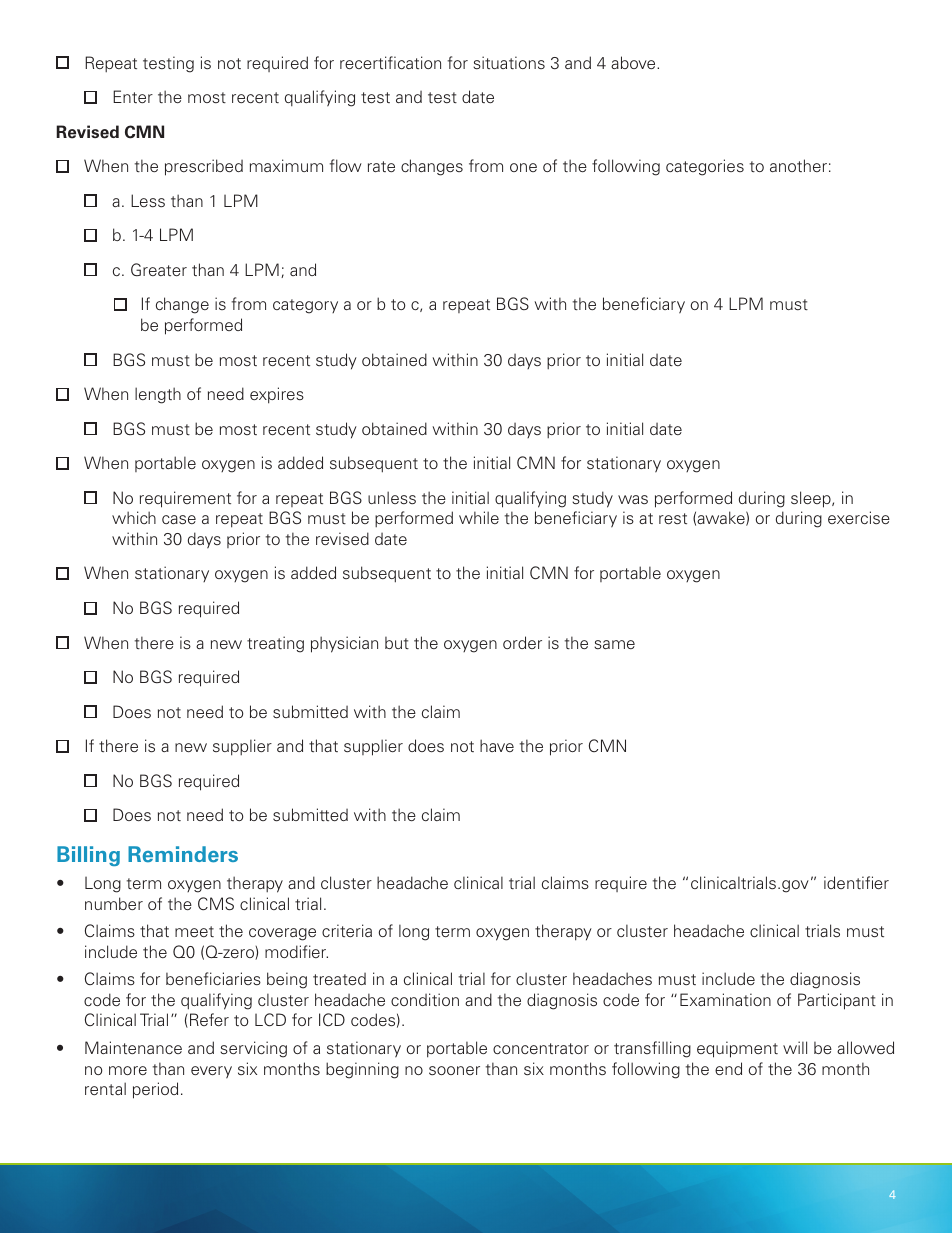  I want to click on Enter, so click(133, 96).
